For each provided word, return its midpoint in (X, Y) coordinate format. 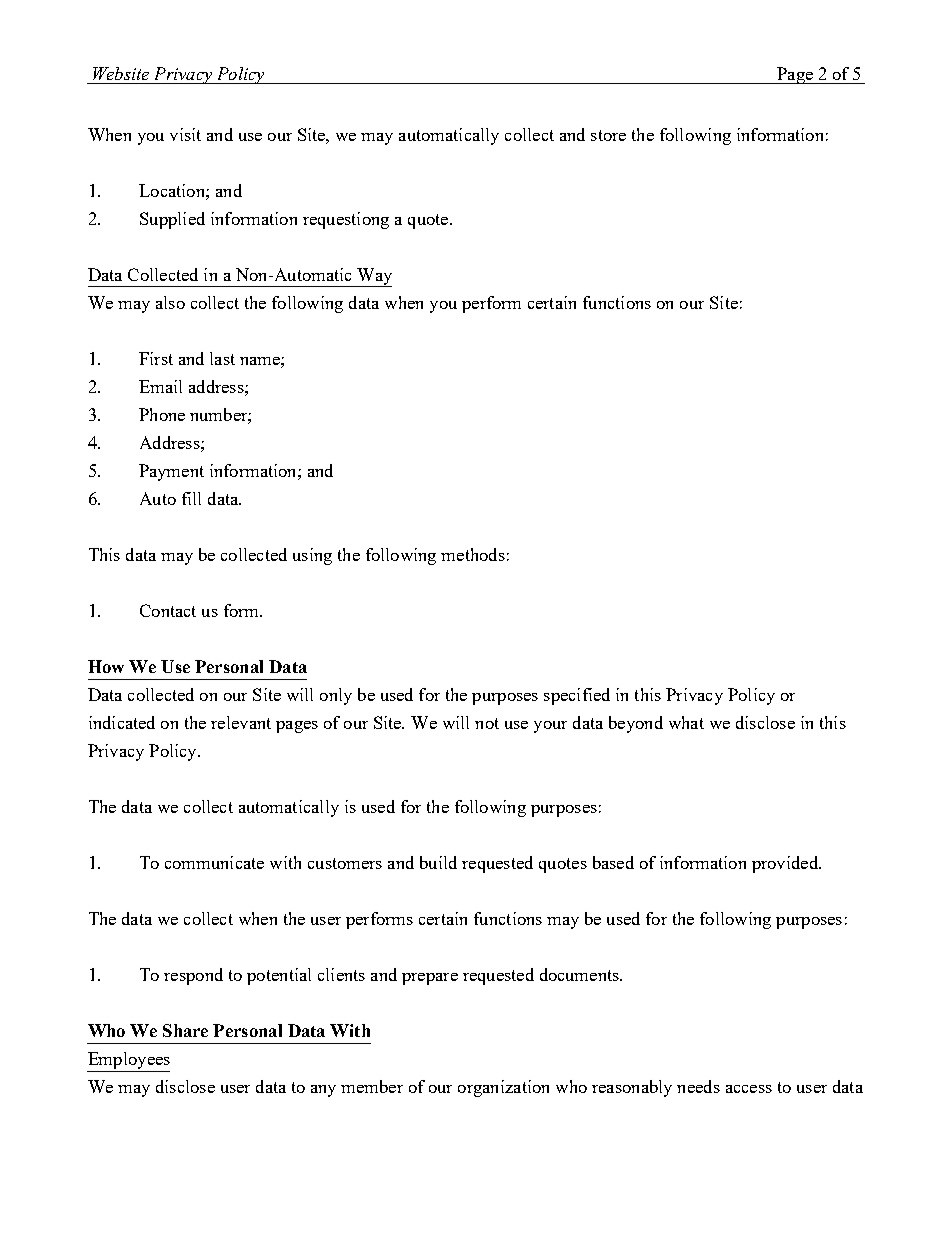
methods (473, 554)
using (312, 556)
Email (160, 386)
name (261, 361)
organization (503, 1088)
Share (185, 1030)
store (608, 135)
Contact (168, 610)
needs (698, 1086)
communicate (214, 862)
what (686, 722)
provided (786, 864)
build (438, 862)
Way (373, 277)
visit (185, 134)
